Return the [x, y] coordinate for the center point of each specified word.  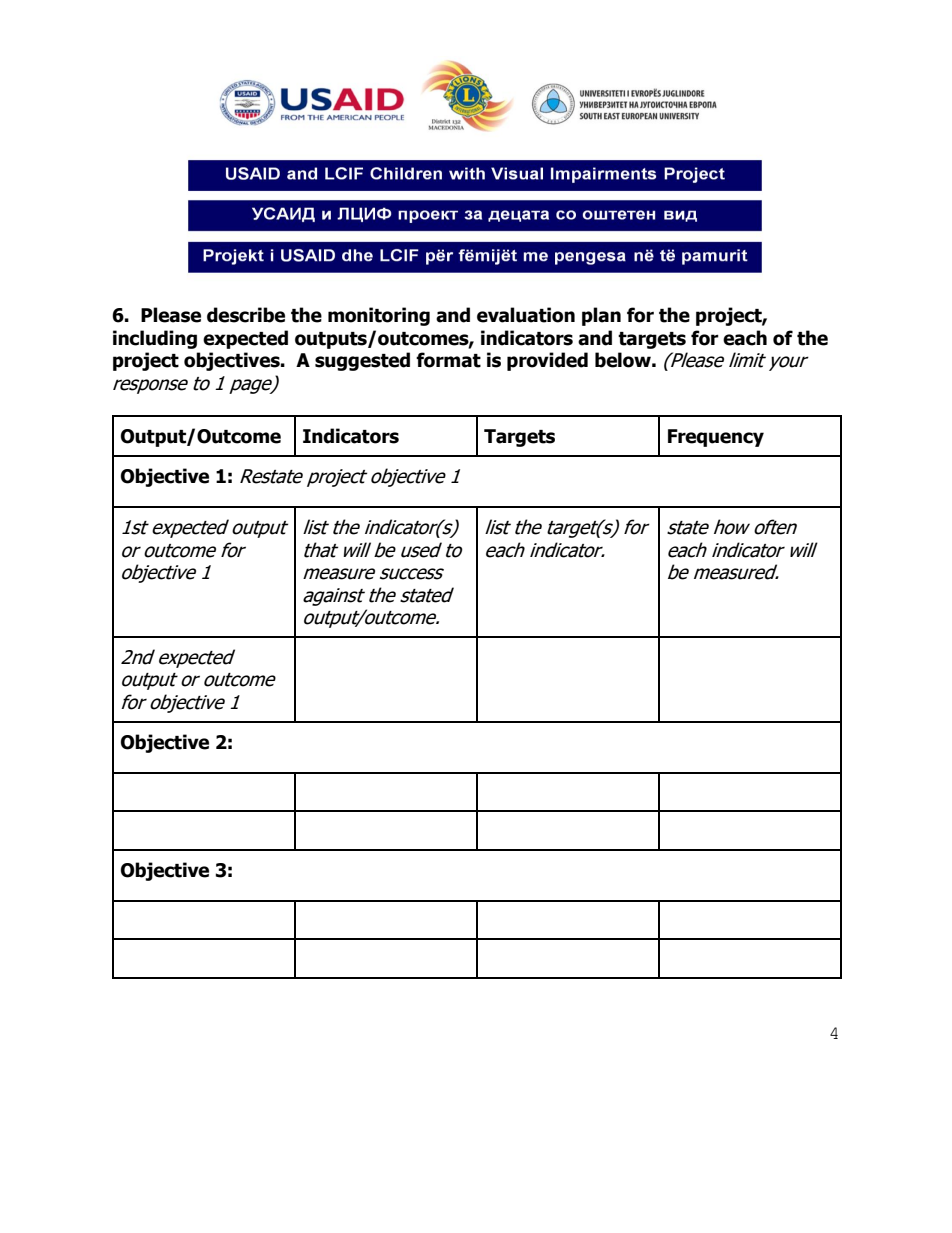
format [448, 360]
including [155, 339]
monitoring [379, 316]
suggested [362, 361]
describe [246, 315]
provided [547, 361]
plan [601, 316]
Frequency [716, 438]
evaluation [526, 315]
